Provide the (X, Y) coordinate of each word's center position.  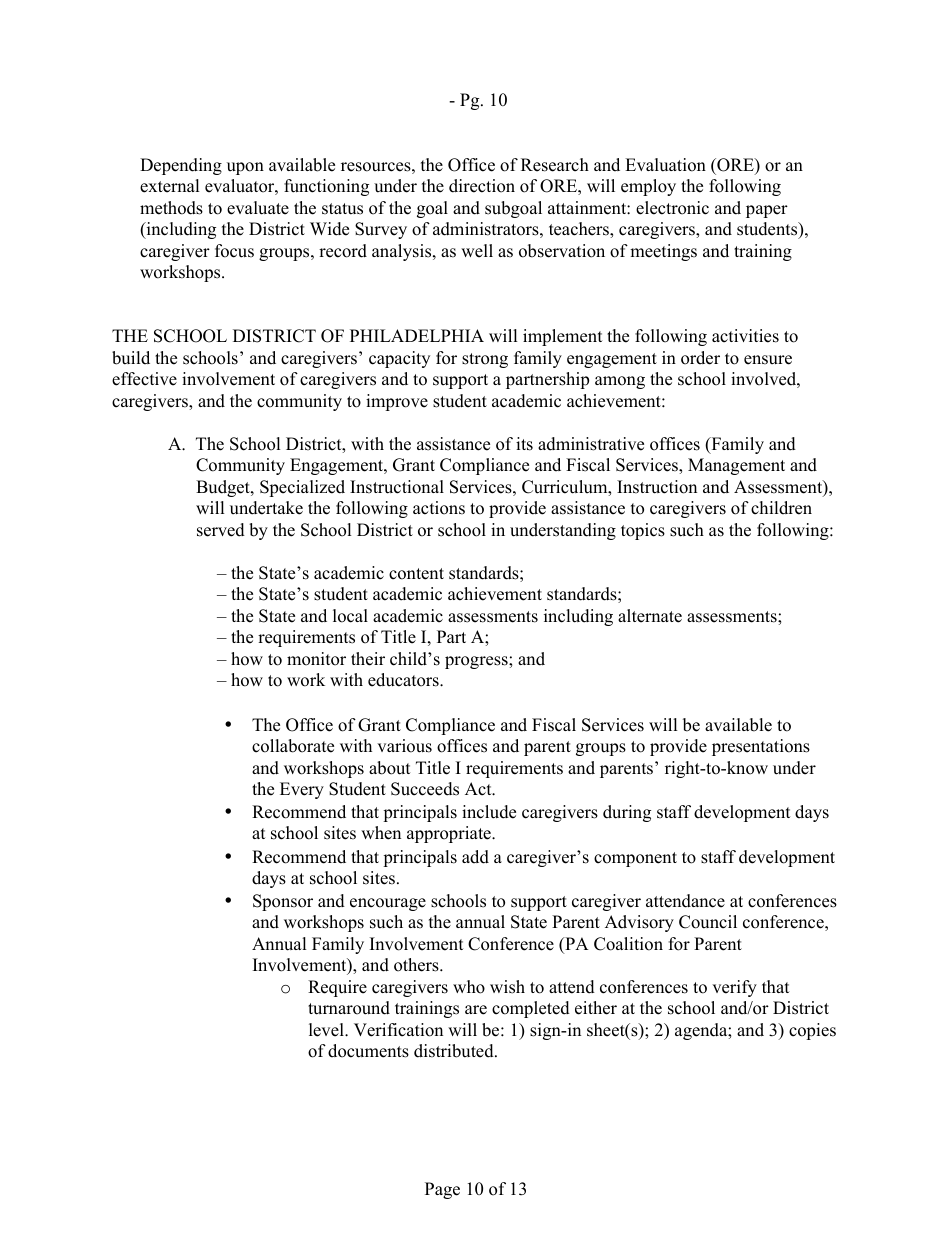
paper (767, 211)
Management (736, 466)
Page (442, 1190)
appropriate (450, 834)
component (635, 859)
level (327, 1030)
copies (812, 1031)
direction (482, 186)
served (221, 530)
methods (171, 208)
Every (302, 790)
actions (439, 508)
